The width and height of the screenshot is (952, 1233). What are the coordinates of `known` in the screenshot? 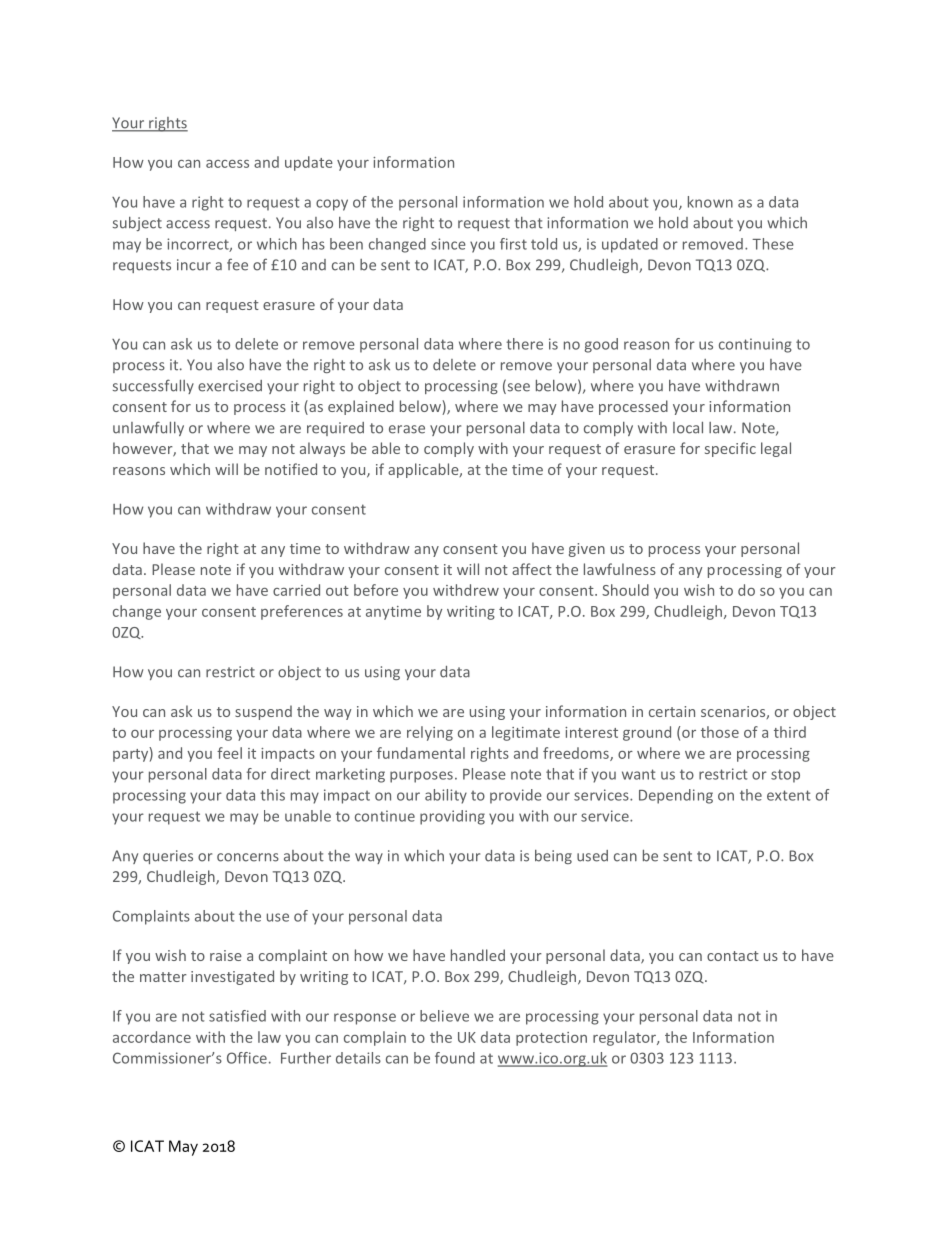 It's located at (710, 202).
